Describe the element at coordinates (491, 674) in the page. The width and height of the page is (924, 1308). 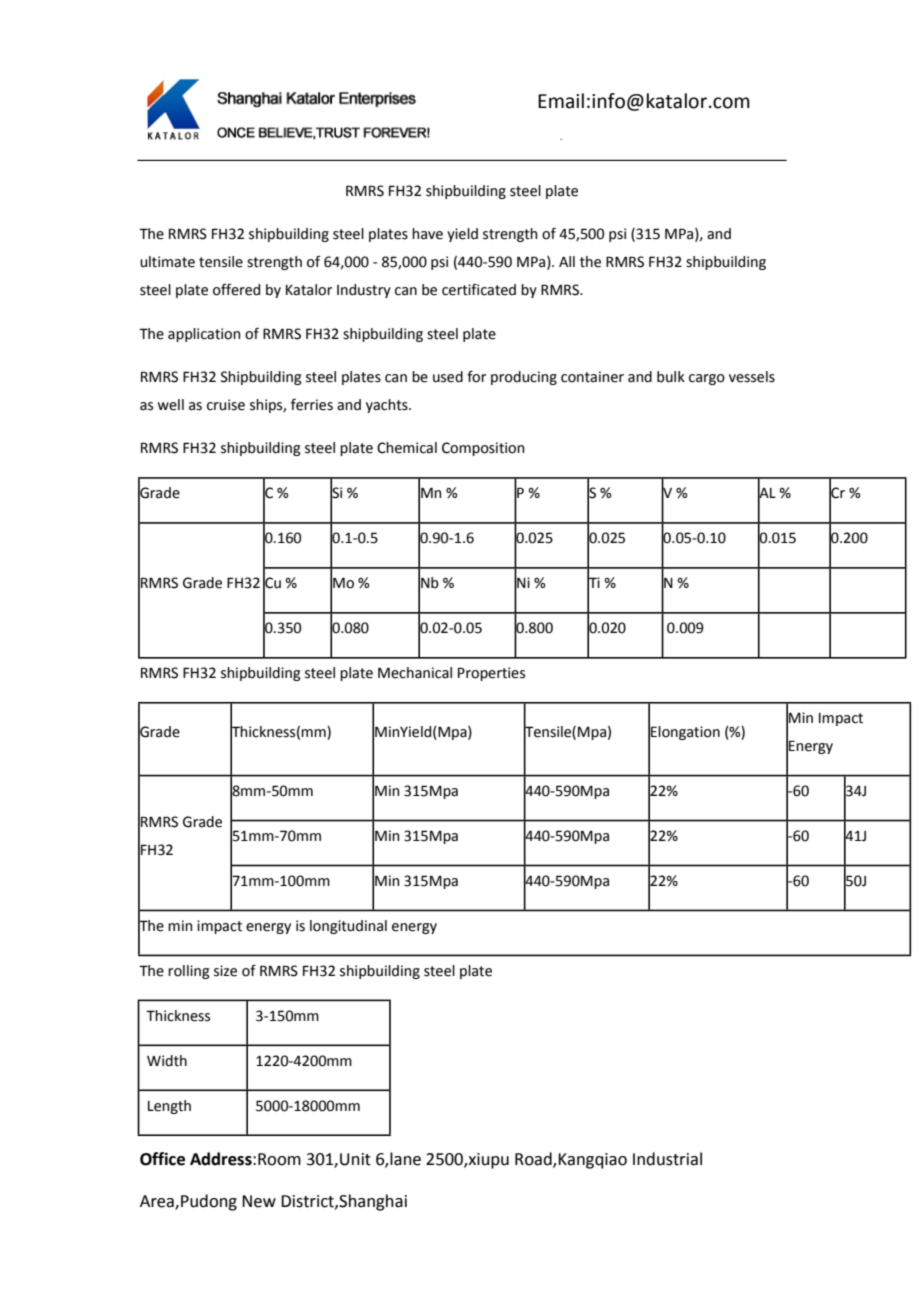
I see `Properties` at that location.
